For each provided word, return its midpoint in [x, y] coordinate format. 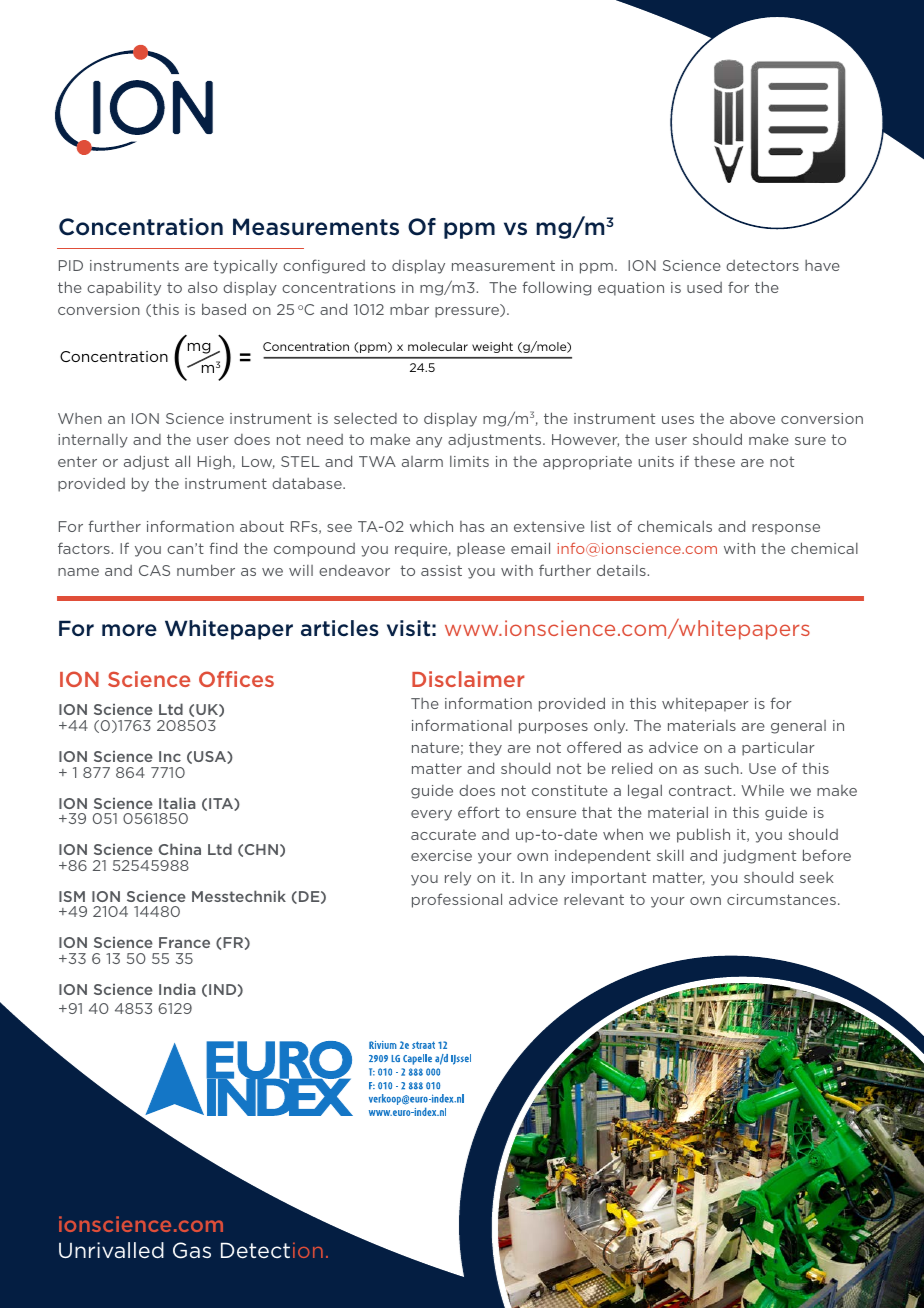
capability [124, 288]
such [723, 768]
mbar [409, 309]
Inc [170, 756]
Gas [192, 1250]
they [485, 748]
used [704, 287]
